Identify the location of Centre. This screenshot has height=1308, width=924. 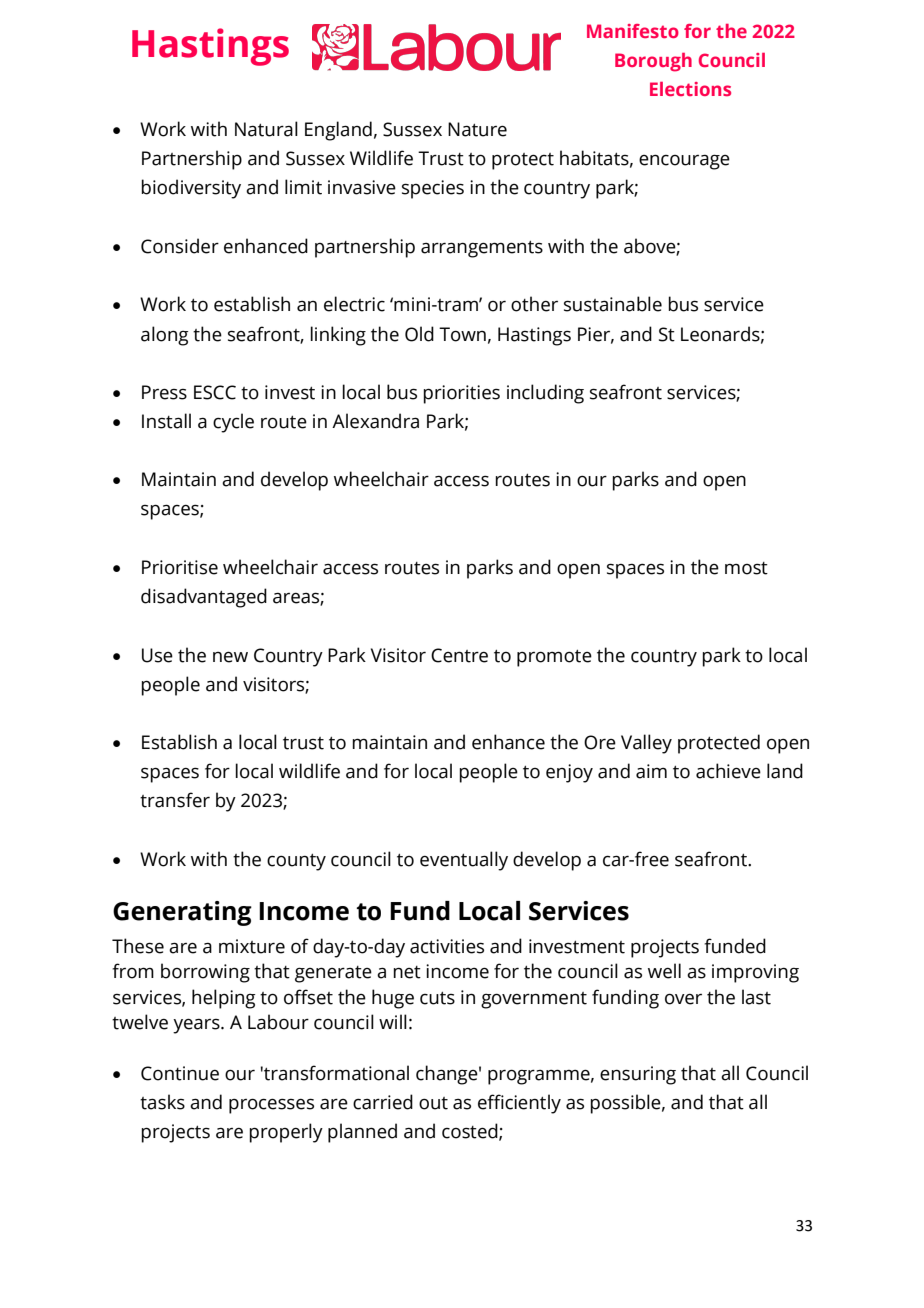
(459, 655).
